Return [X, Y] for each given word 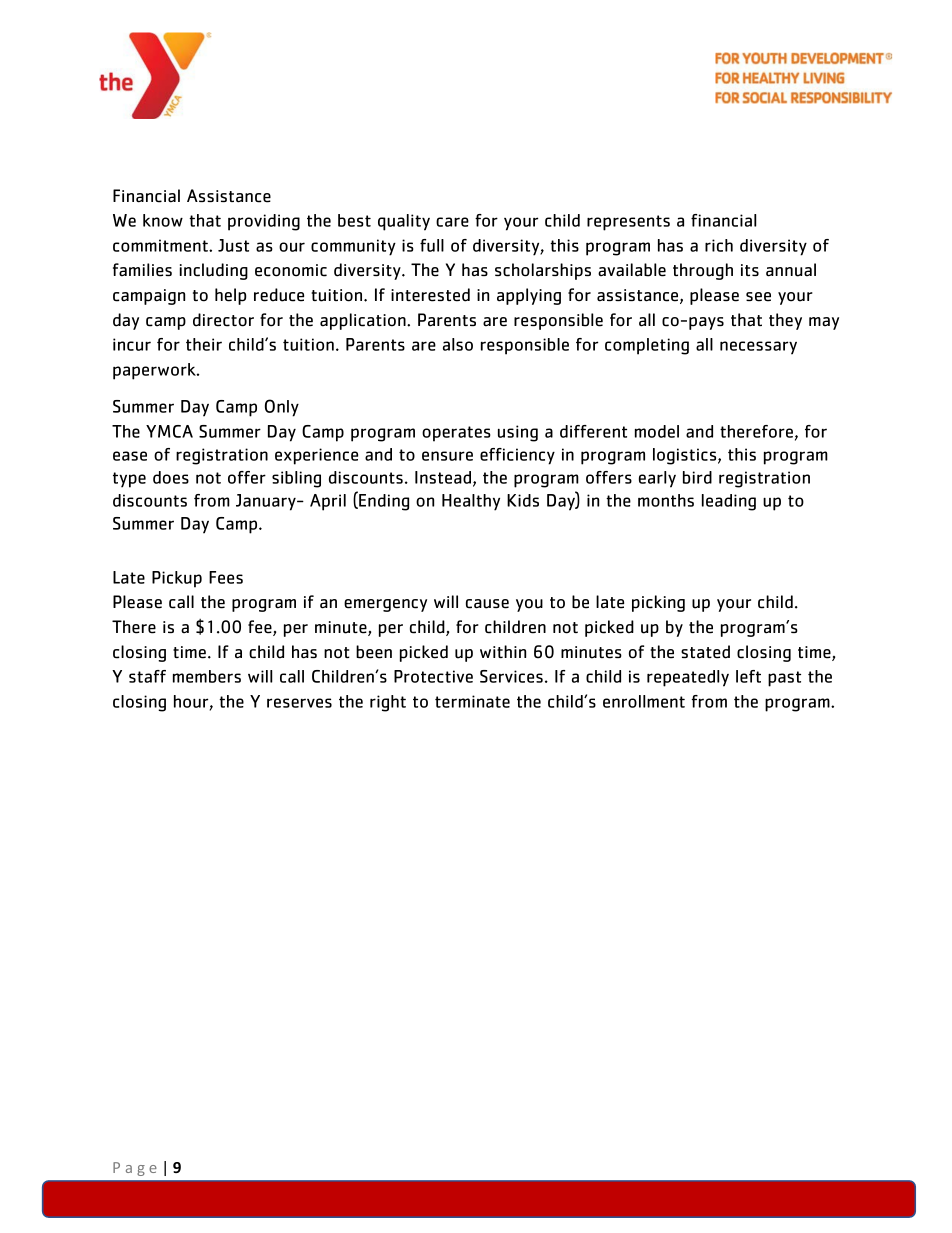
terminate [472, 701]
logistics [686, 456]
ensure [447, 456]
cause [487, 604]
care [452, 222]
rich [719, 245]
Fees [226, 577]
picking [658, 603]
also [458, 344]
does [171, 477]
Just [233, 245]
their [204, 344]
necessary [758, 348]
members [207, 676]
